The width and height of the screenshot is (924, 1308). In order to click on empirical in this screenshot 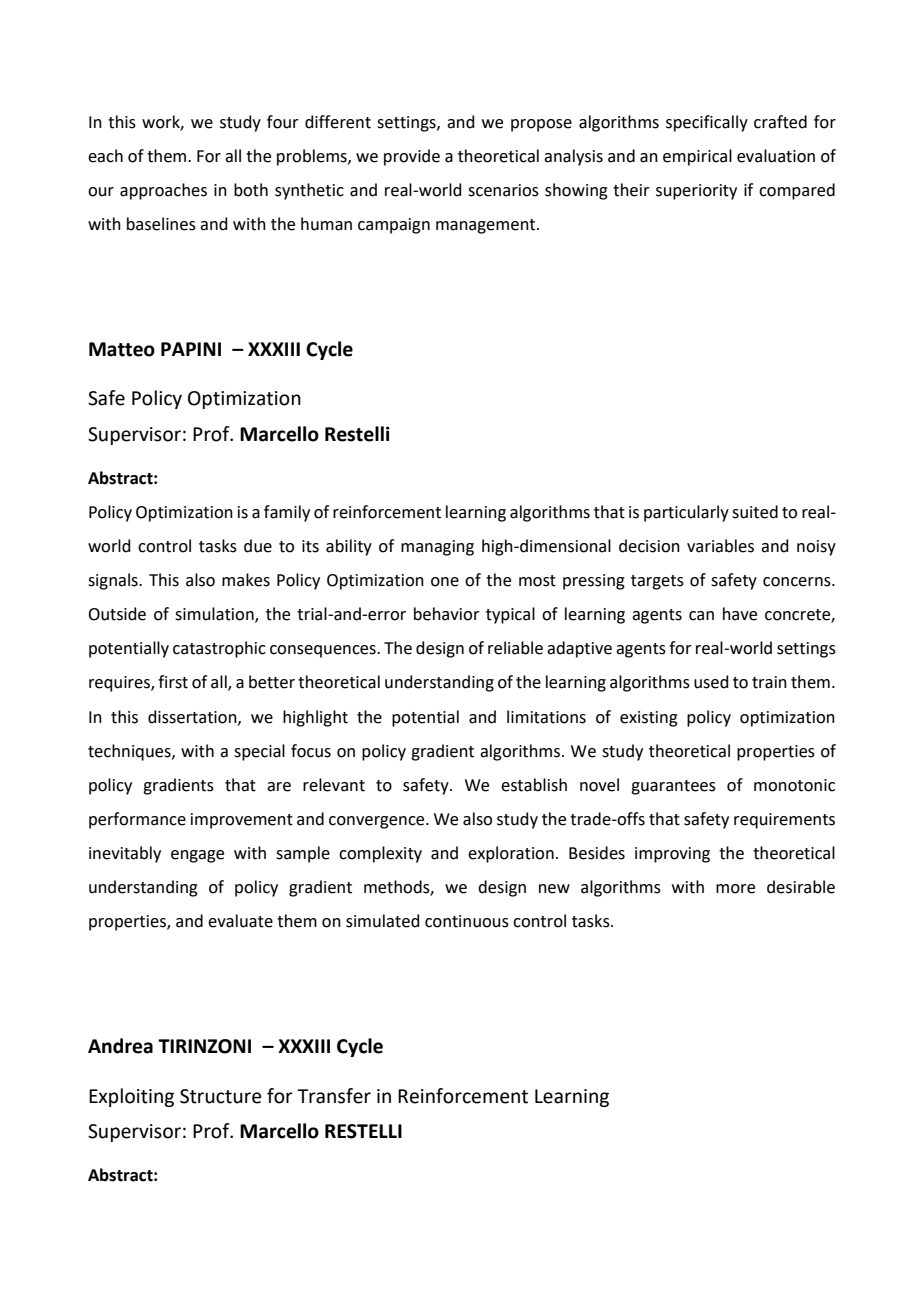, I will do `click(697, 157)`.
